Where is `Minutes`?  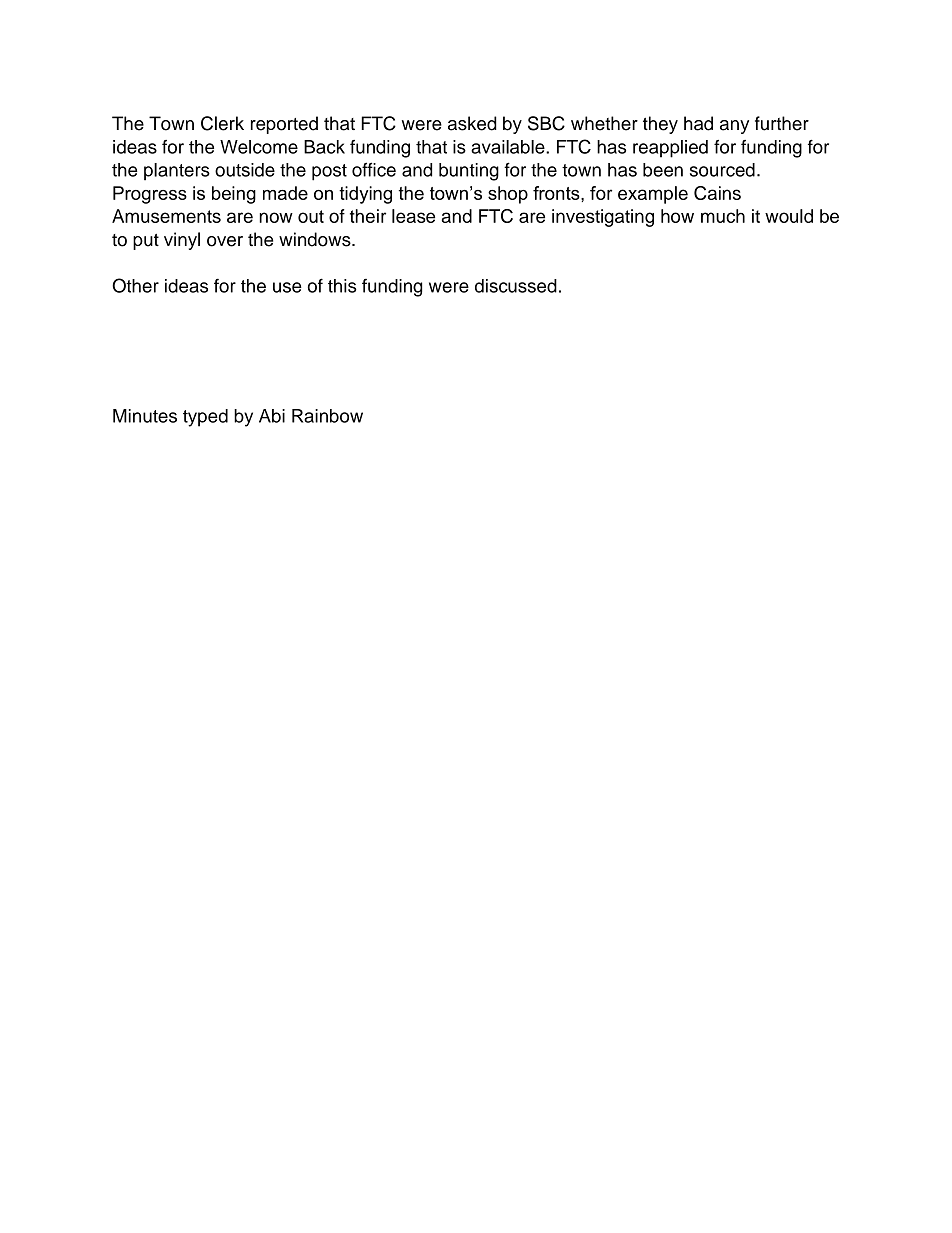
Minutes is located at coordinates (145, 416).
